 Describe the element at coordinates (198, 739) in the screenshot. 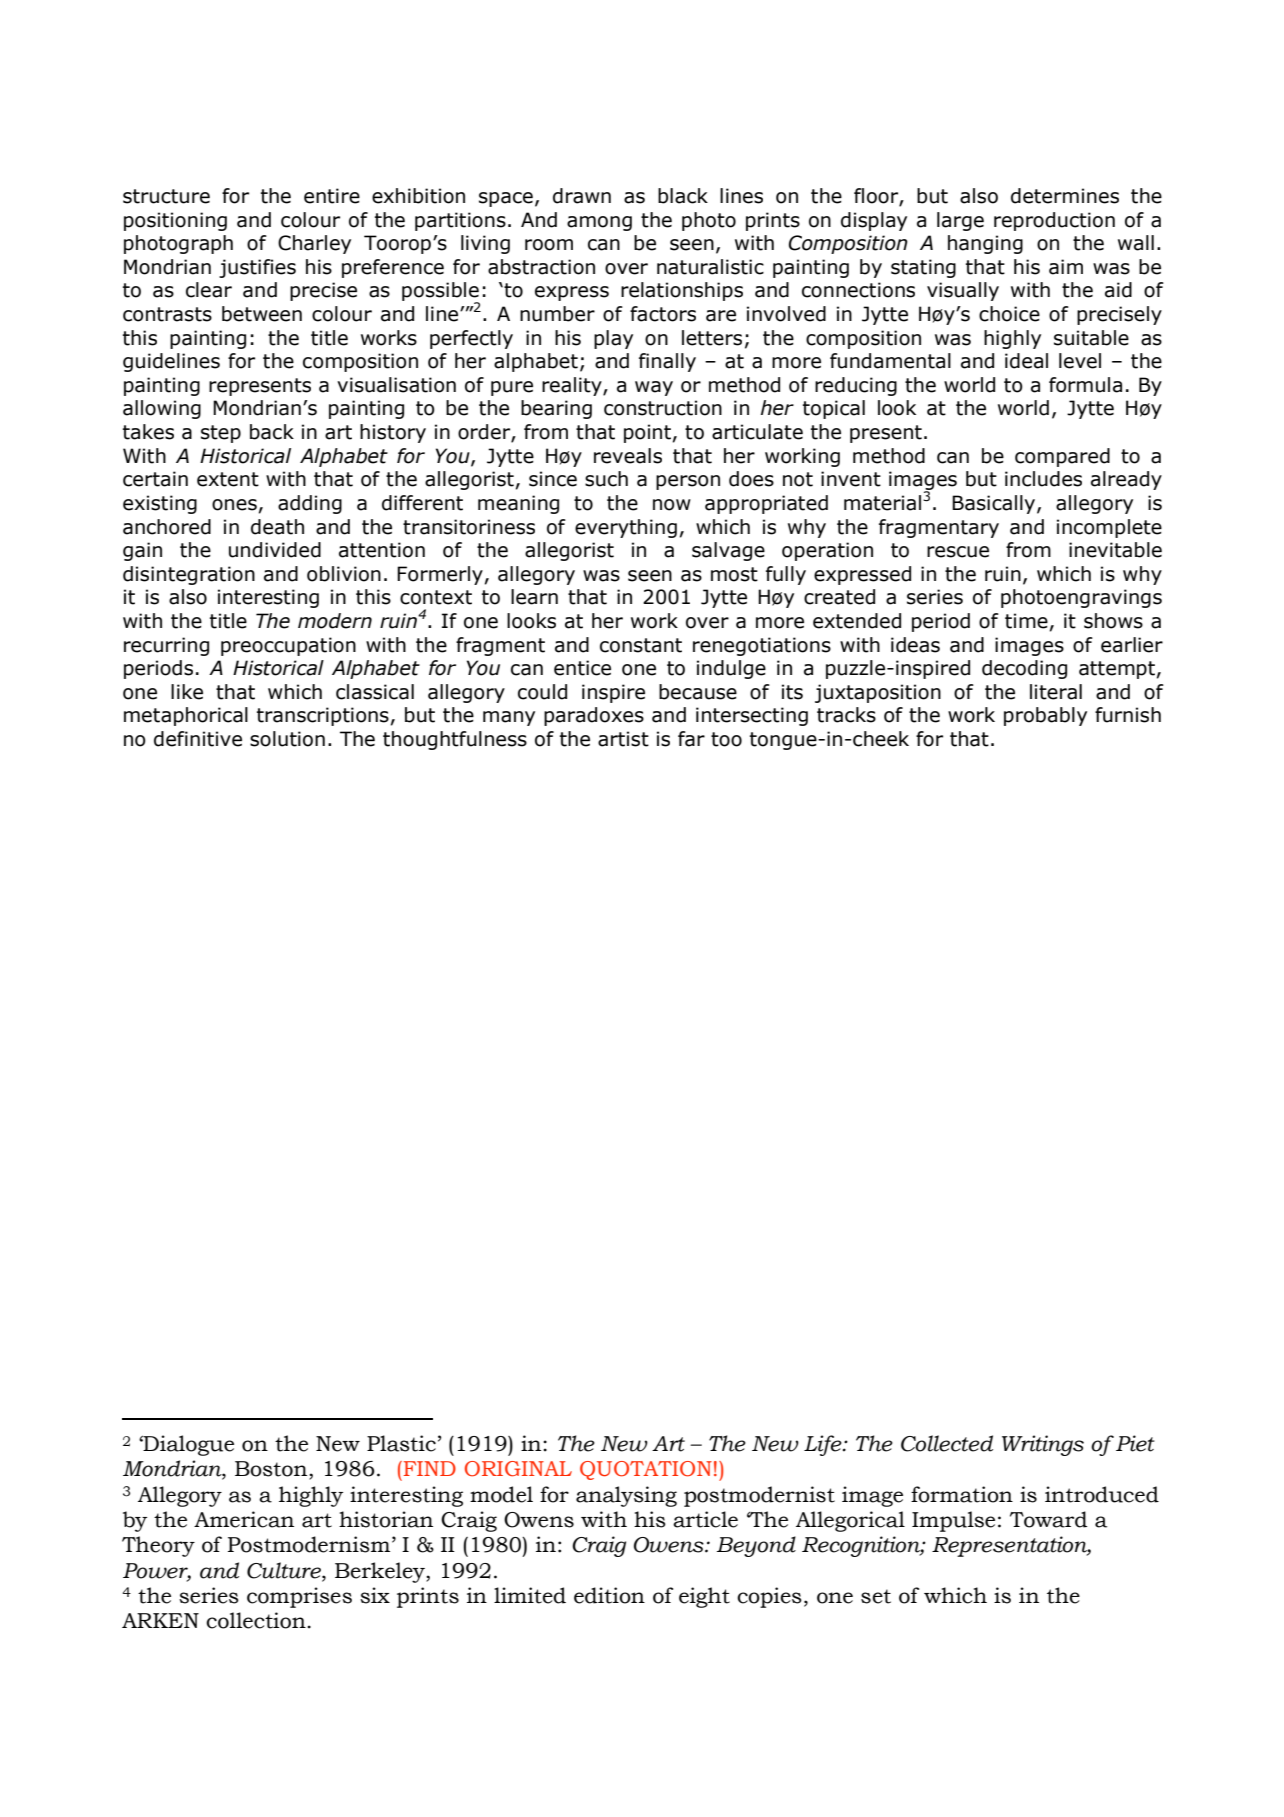

I see `definitive` at that location.
